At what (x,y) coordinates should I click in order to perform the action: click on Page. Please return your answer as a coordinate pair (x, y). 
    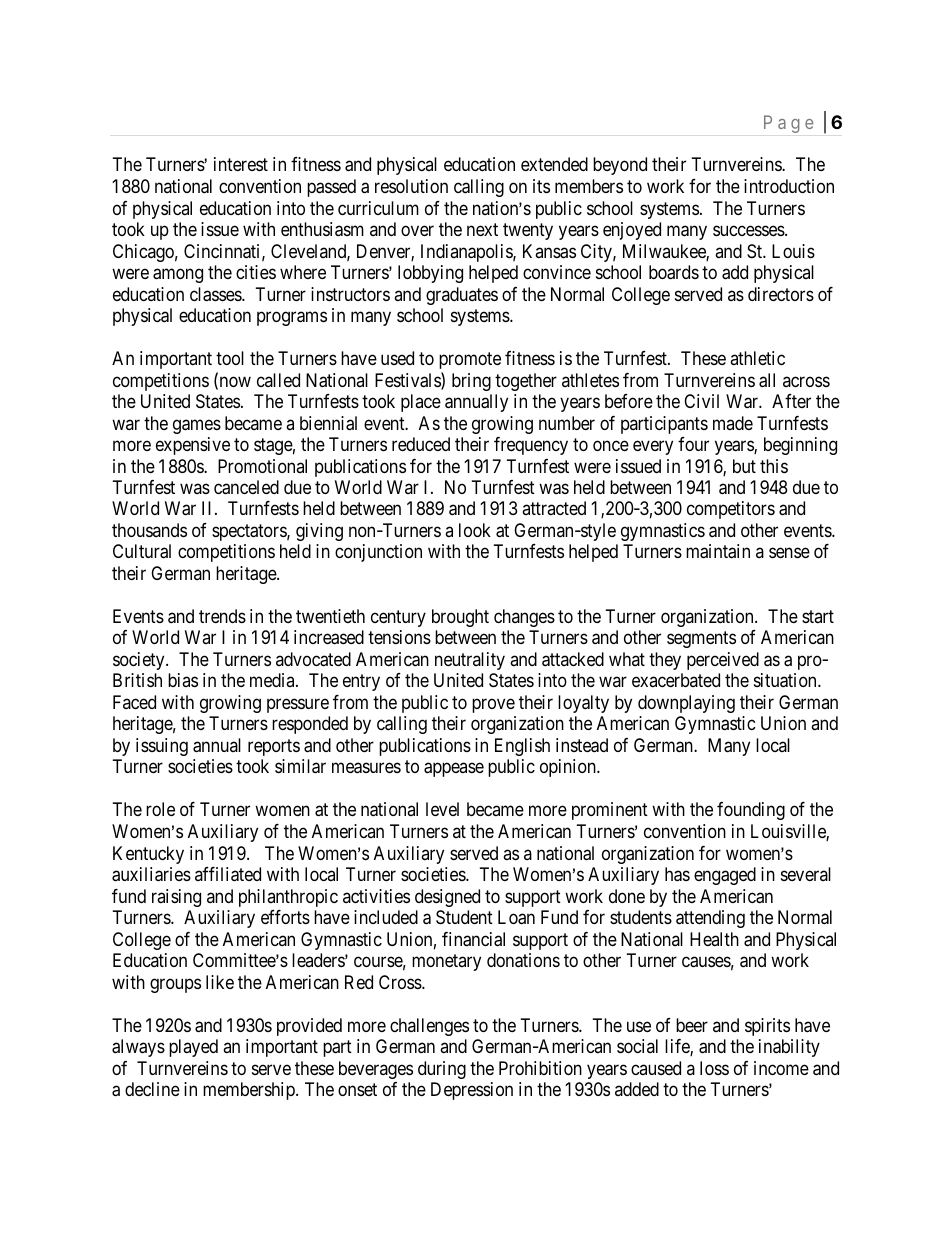
    Looking at the image, I should click on (788, 124).
